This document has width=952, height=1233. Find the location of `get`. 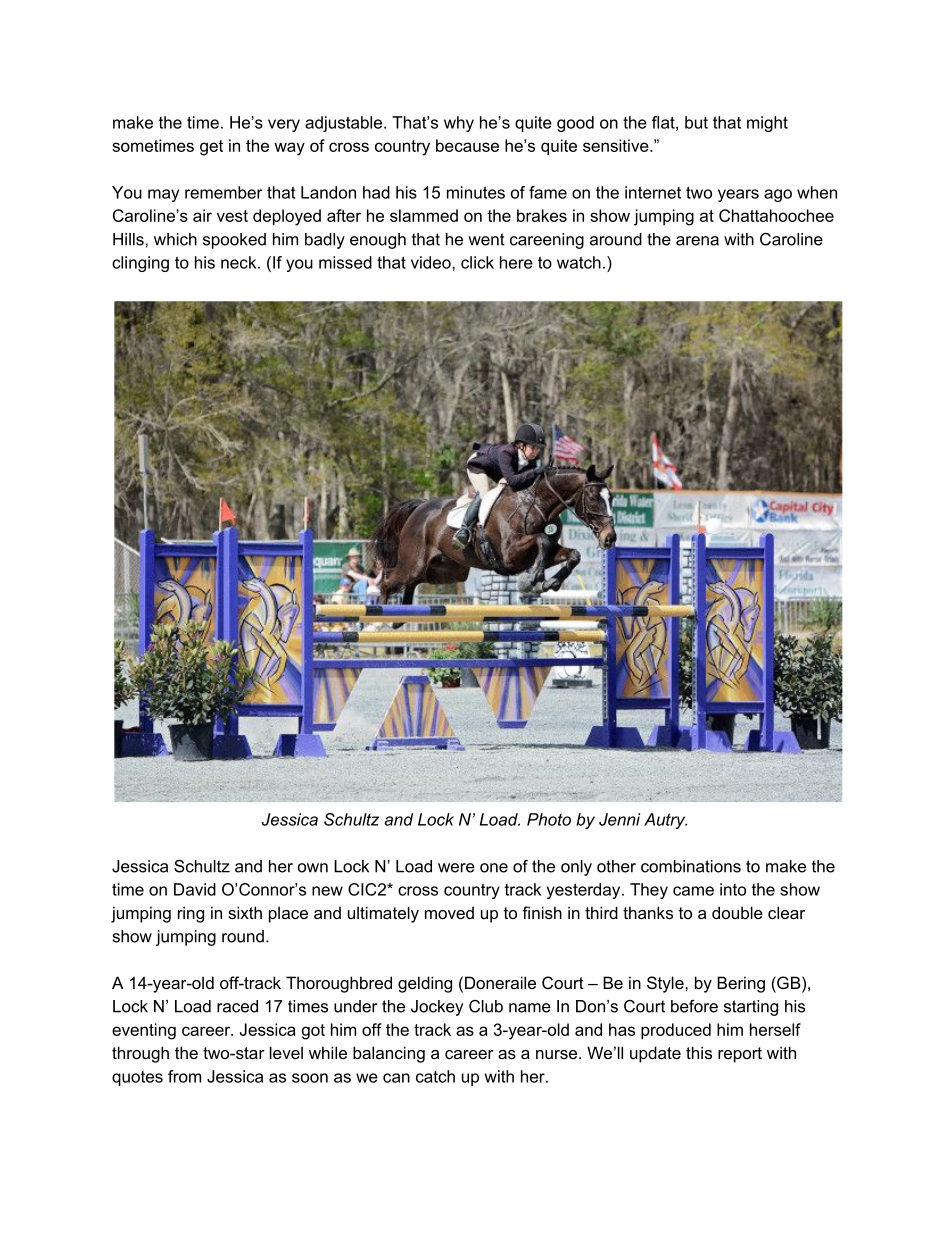

get is located at coordinates (211, 148).
